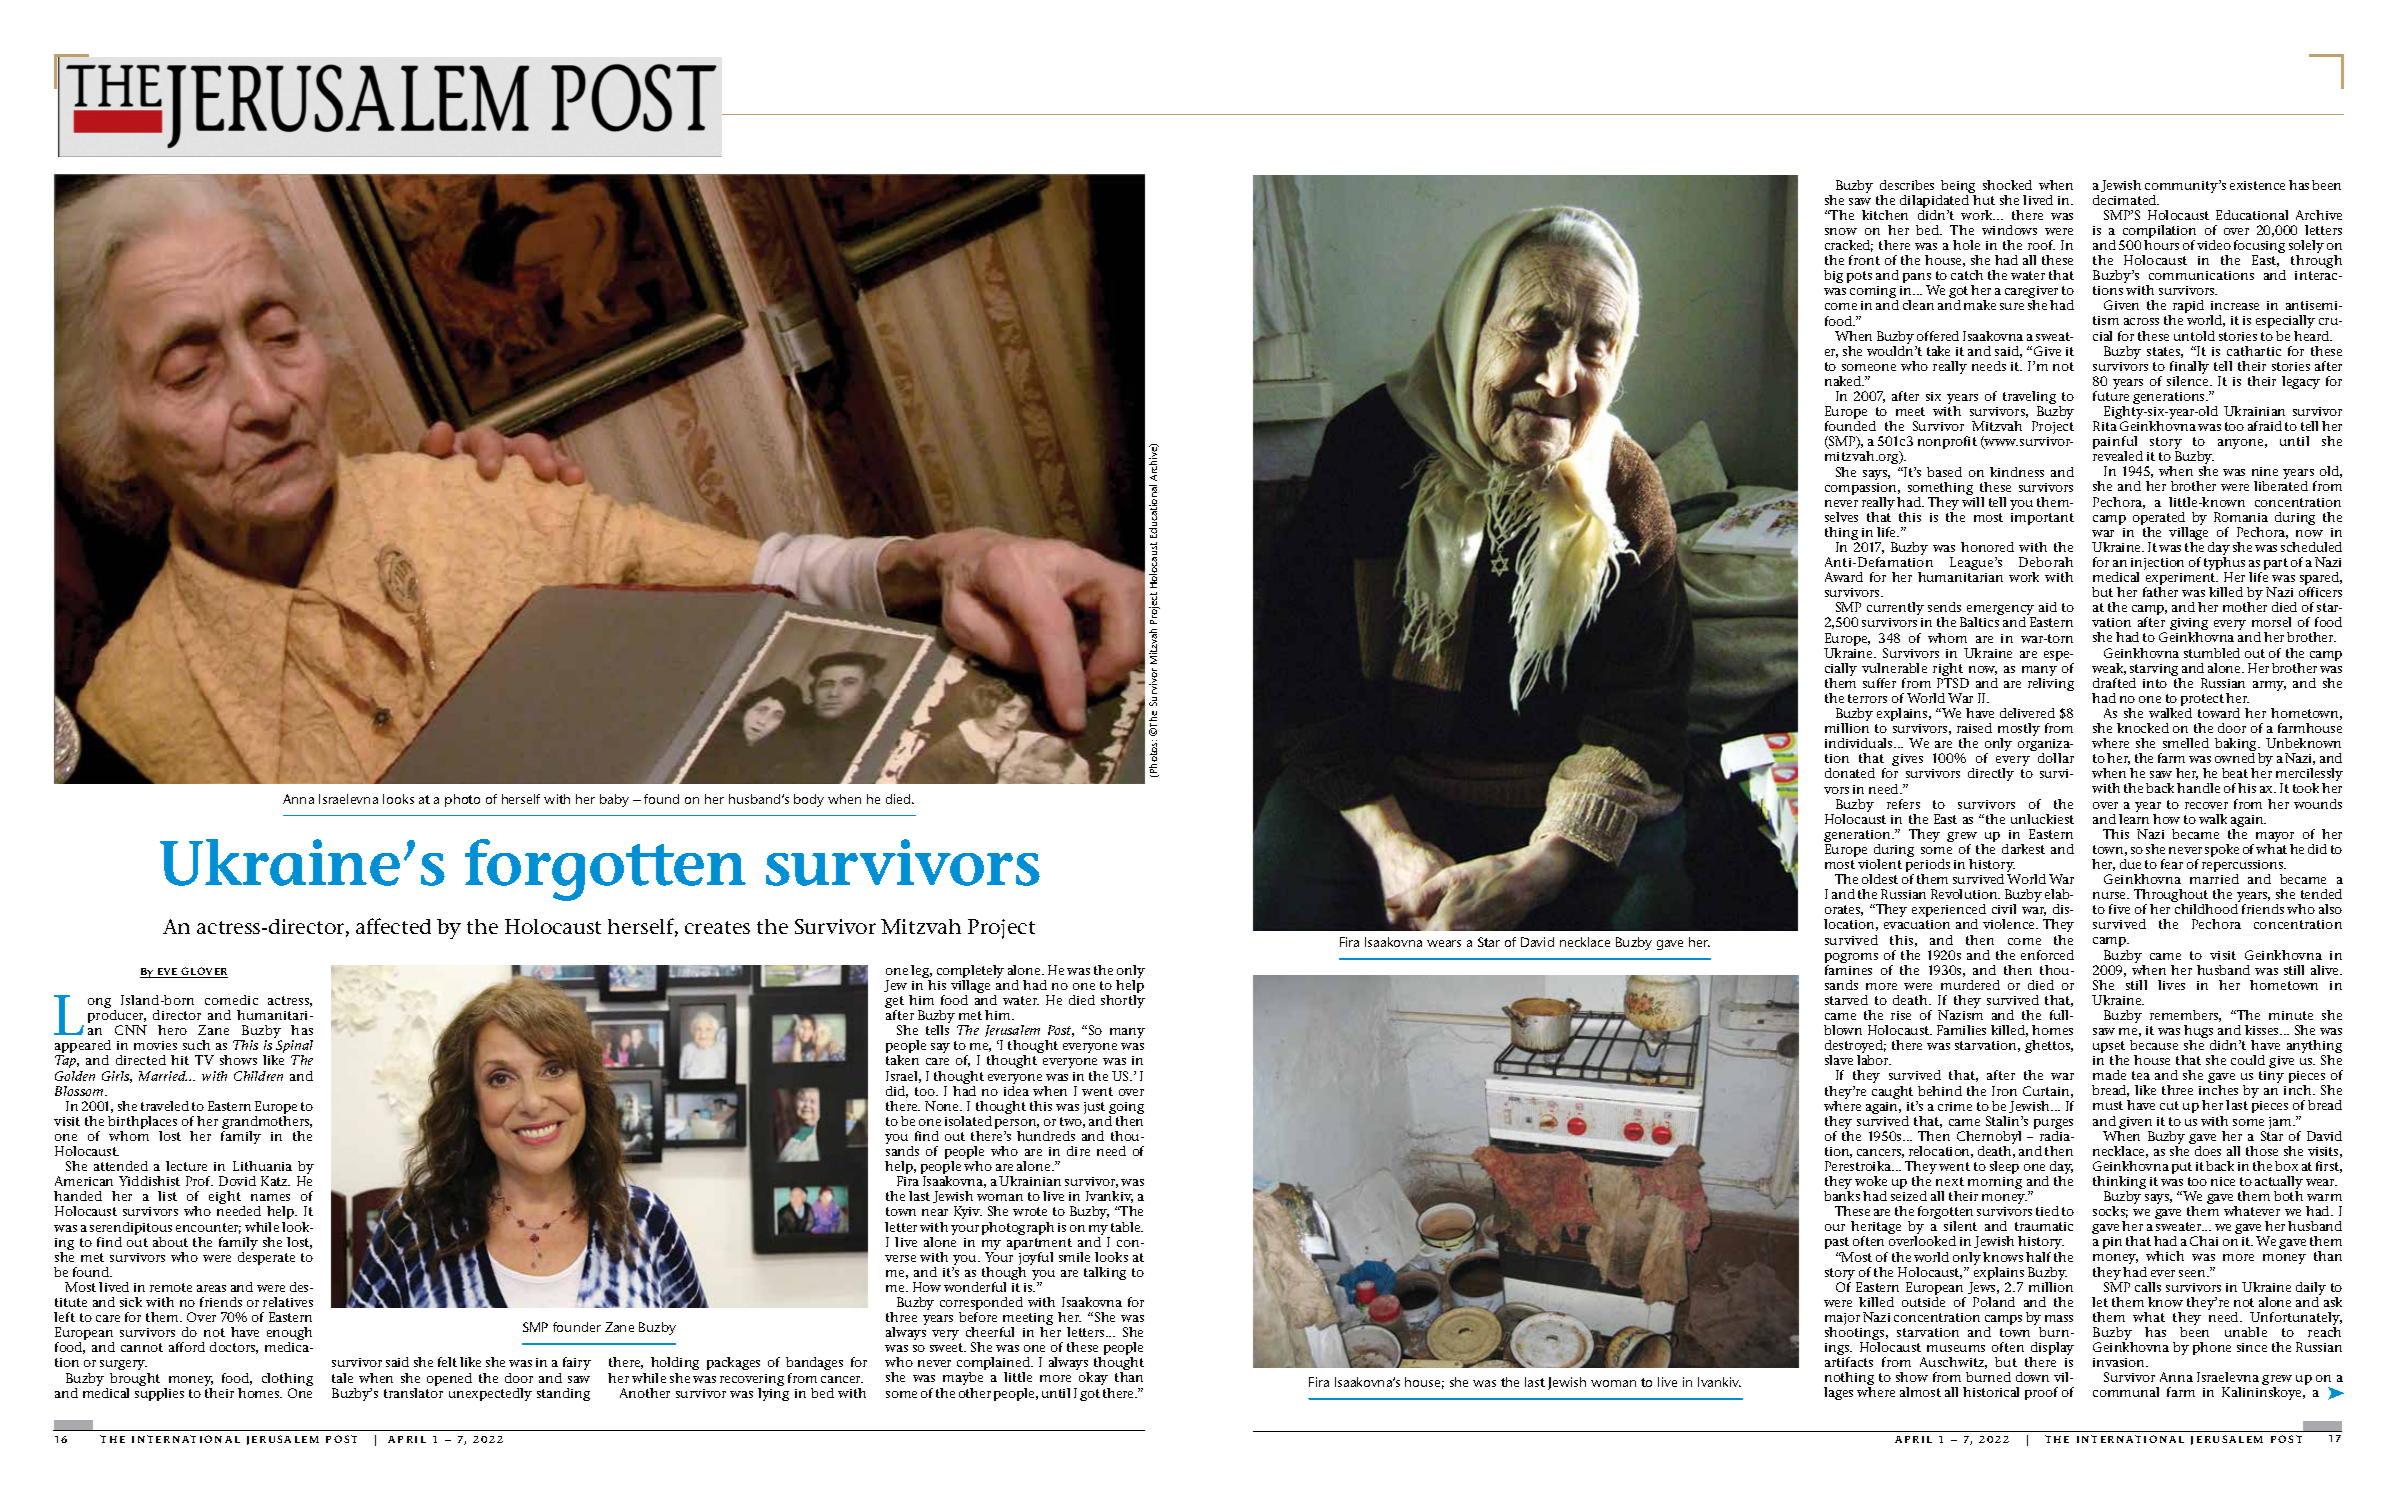 This screenshot has width=2398, height=1498. What do you see at coordinates (614, 800) in the screenshot?
I see `baby` at bounding box center [614, 800].
